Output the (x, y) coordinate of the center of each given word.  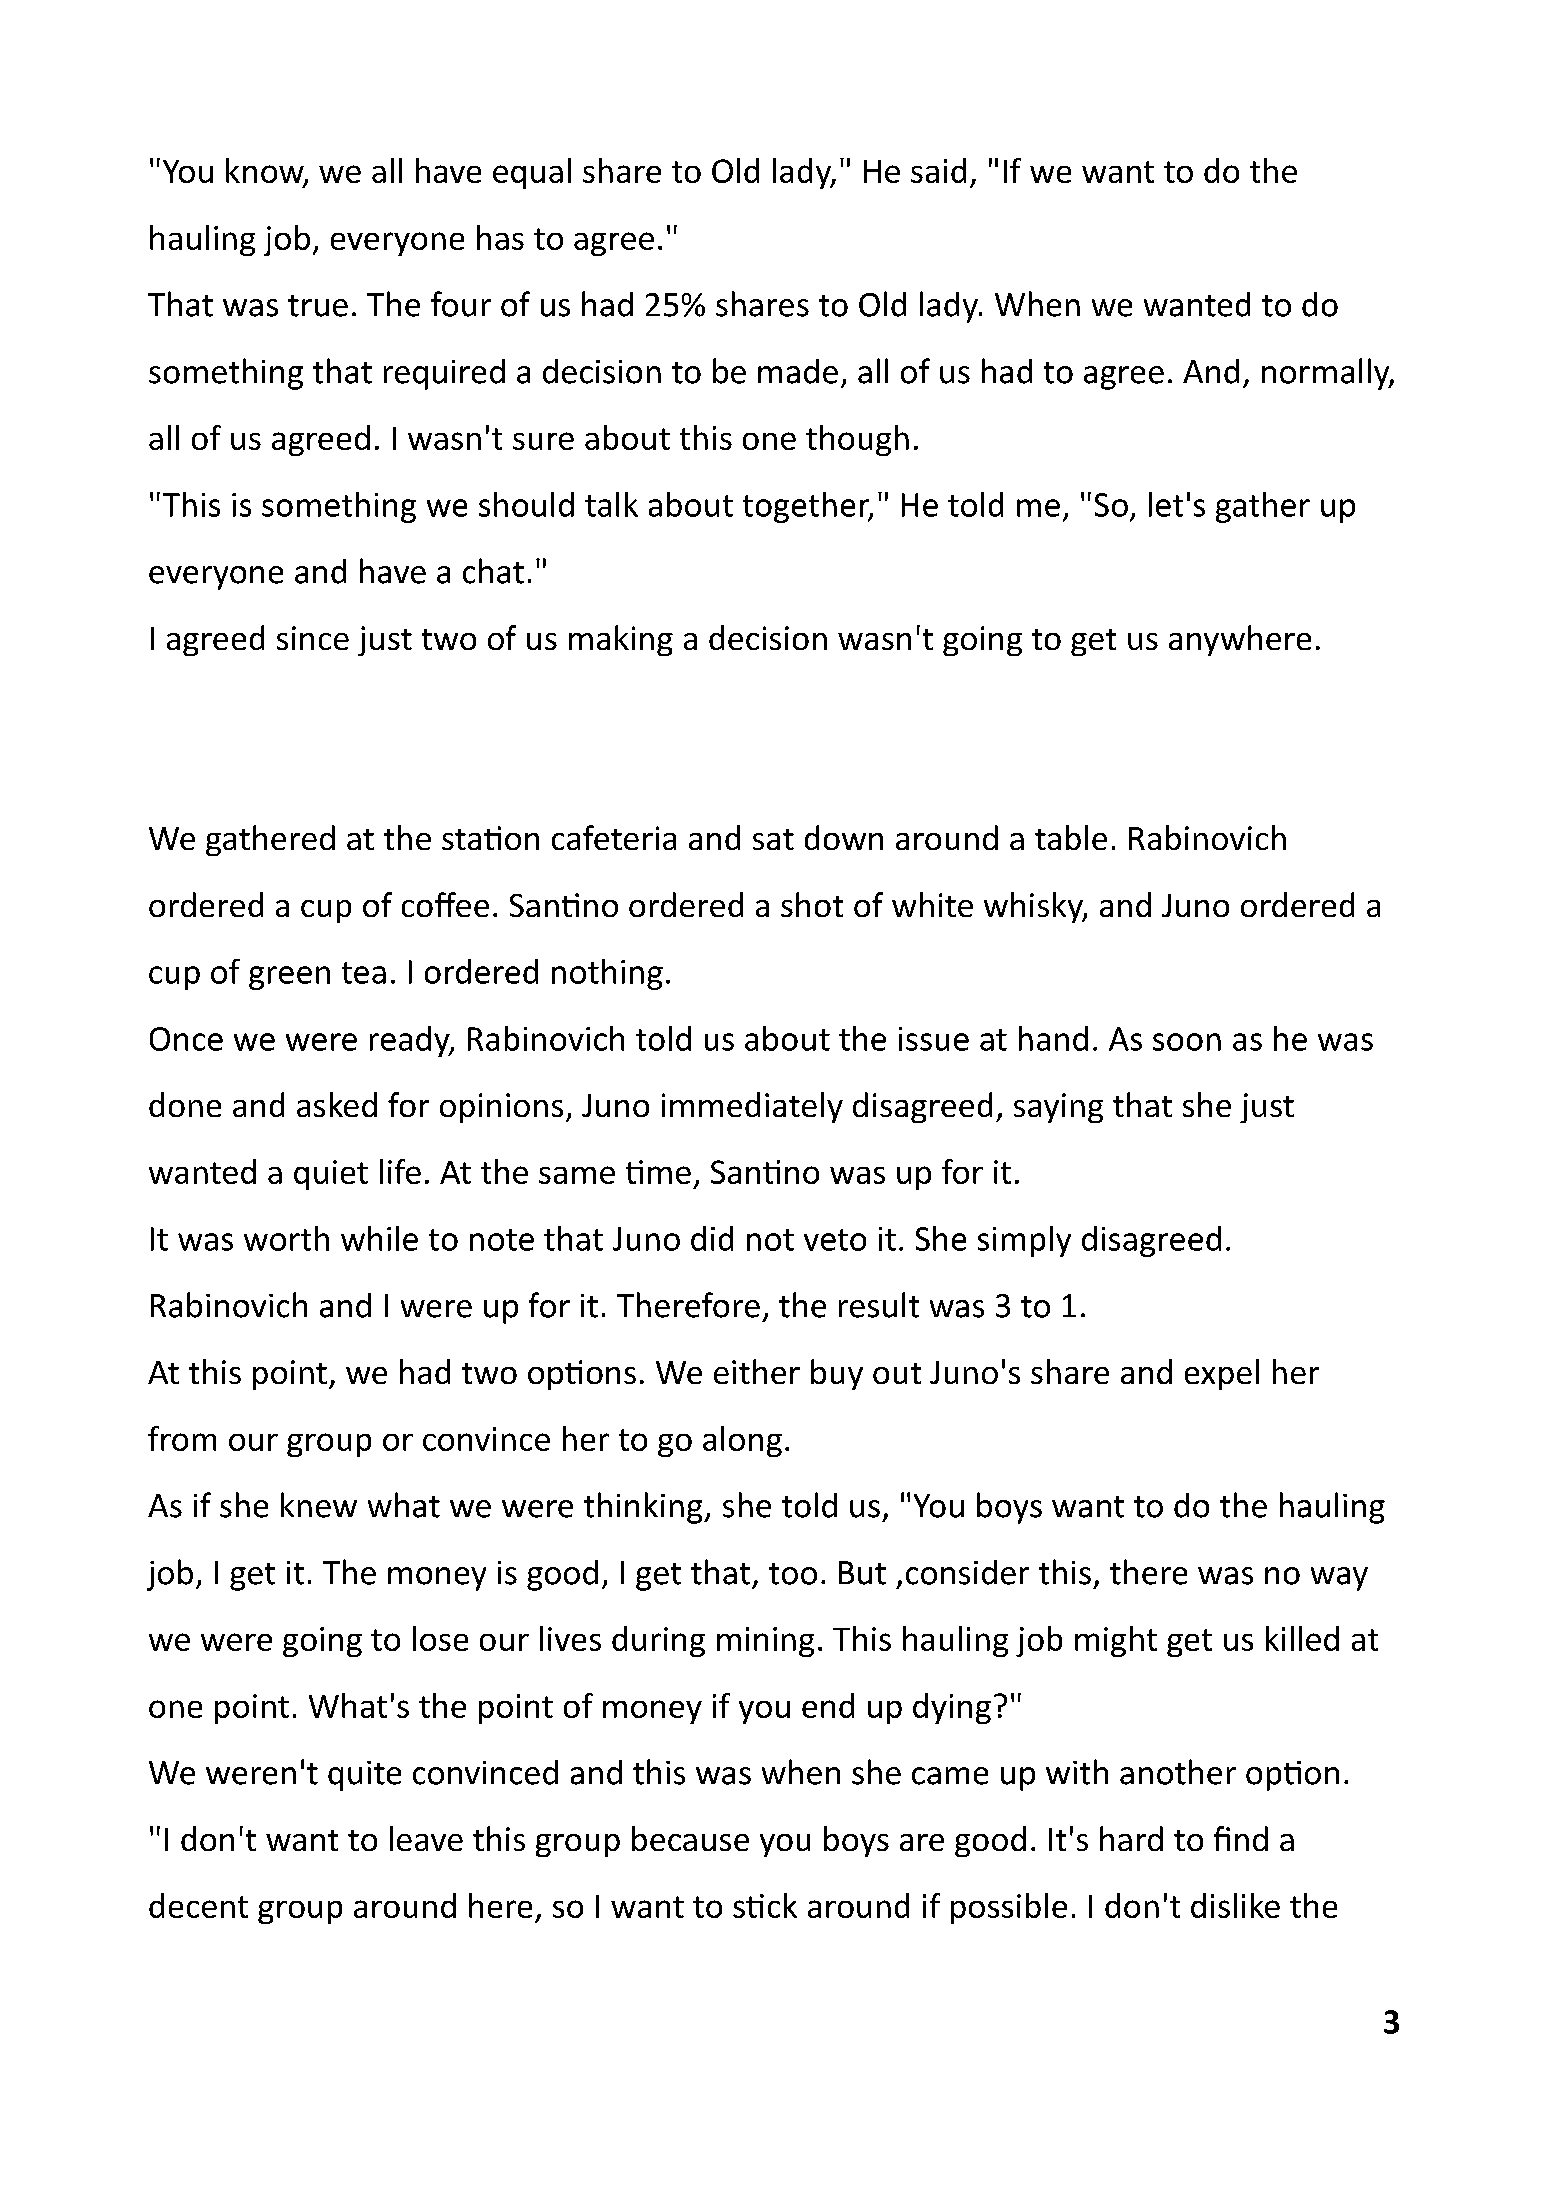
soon (1187, 1042)
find (1241, 1838)
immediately (752, 1107)
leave (426, 1838)
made (798, 371)
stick (765, 1905)
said (938, 170)
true (318, 306)
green (289, 978)
